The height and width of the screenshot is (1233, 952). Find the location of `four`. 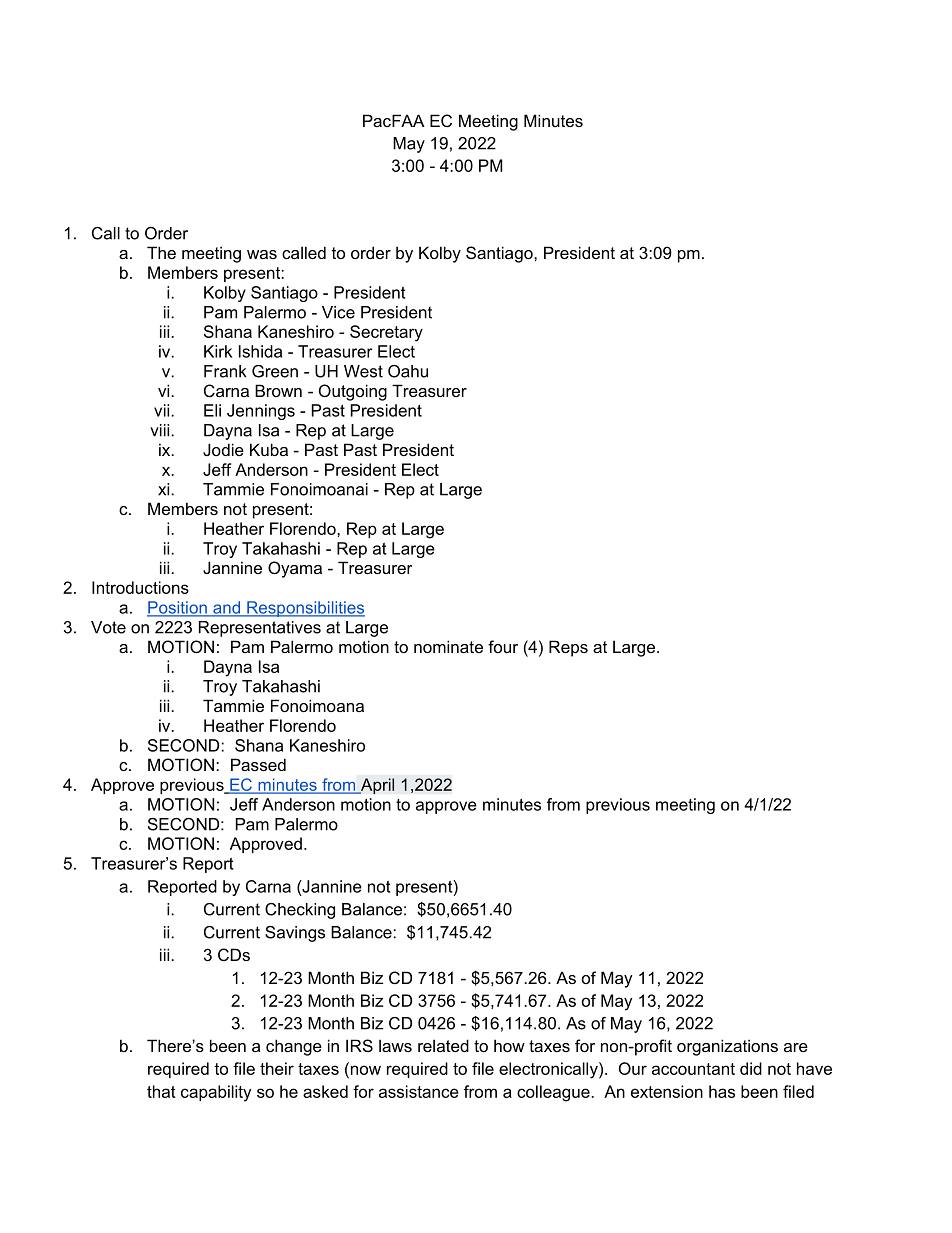

four is located at coordinates (503, 646).
